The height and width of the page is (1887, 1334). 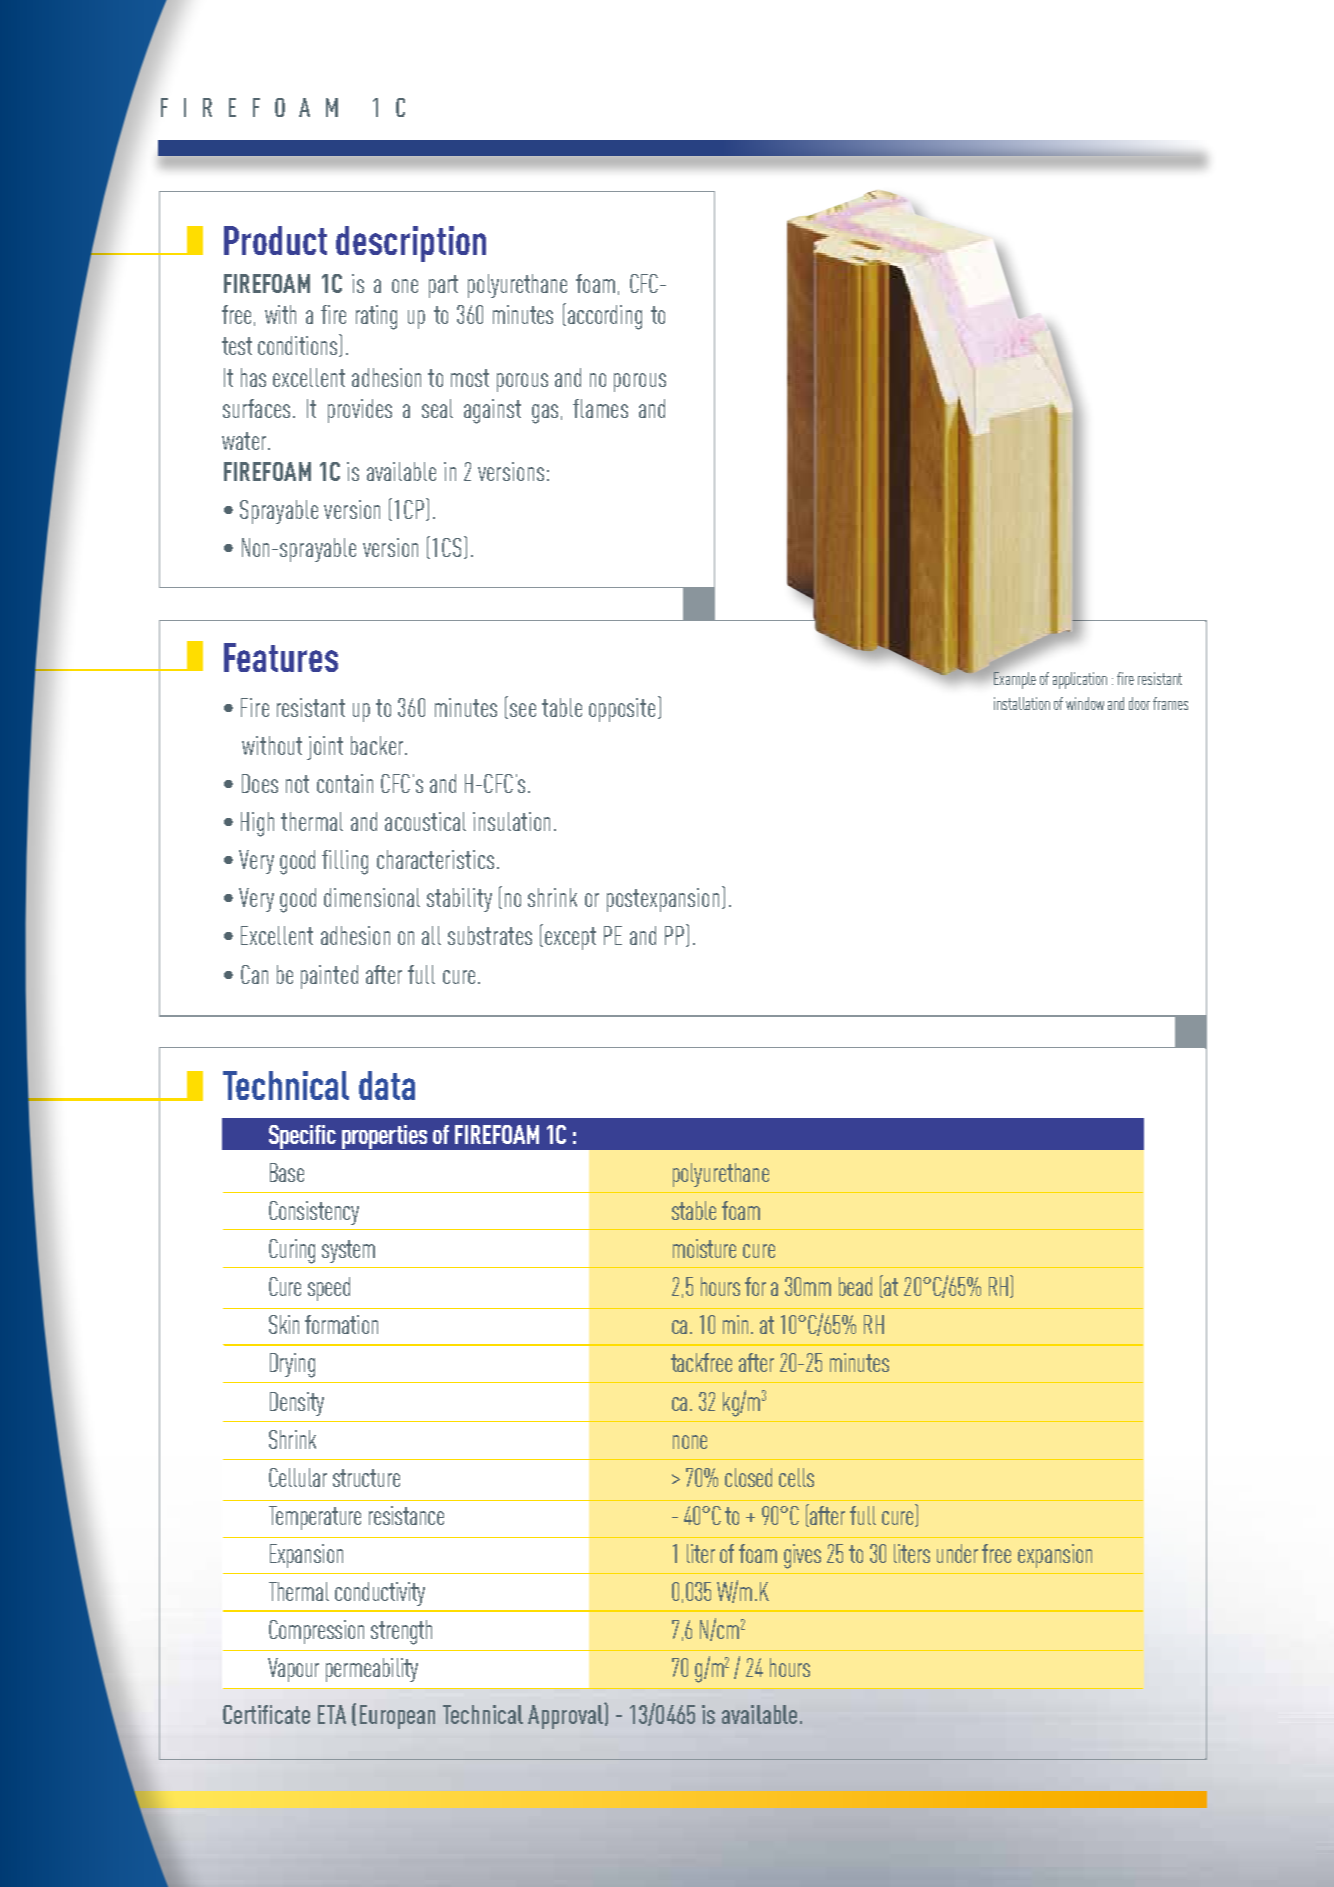 What do you see at coordinates (600, 408) in the page?
I see `flames` at bounding box center [600, 408].
